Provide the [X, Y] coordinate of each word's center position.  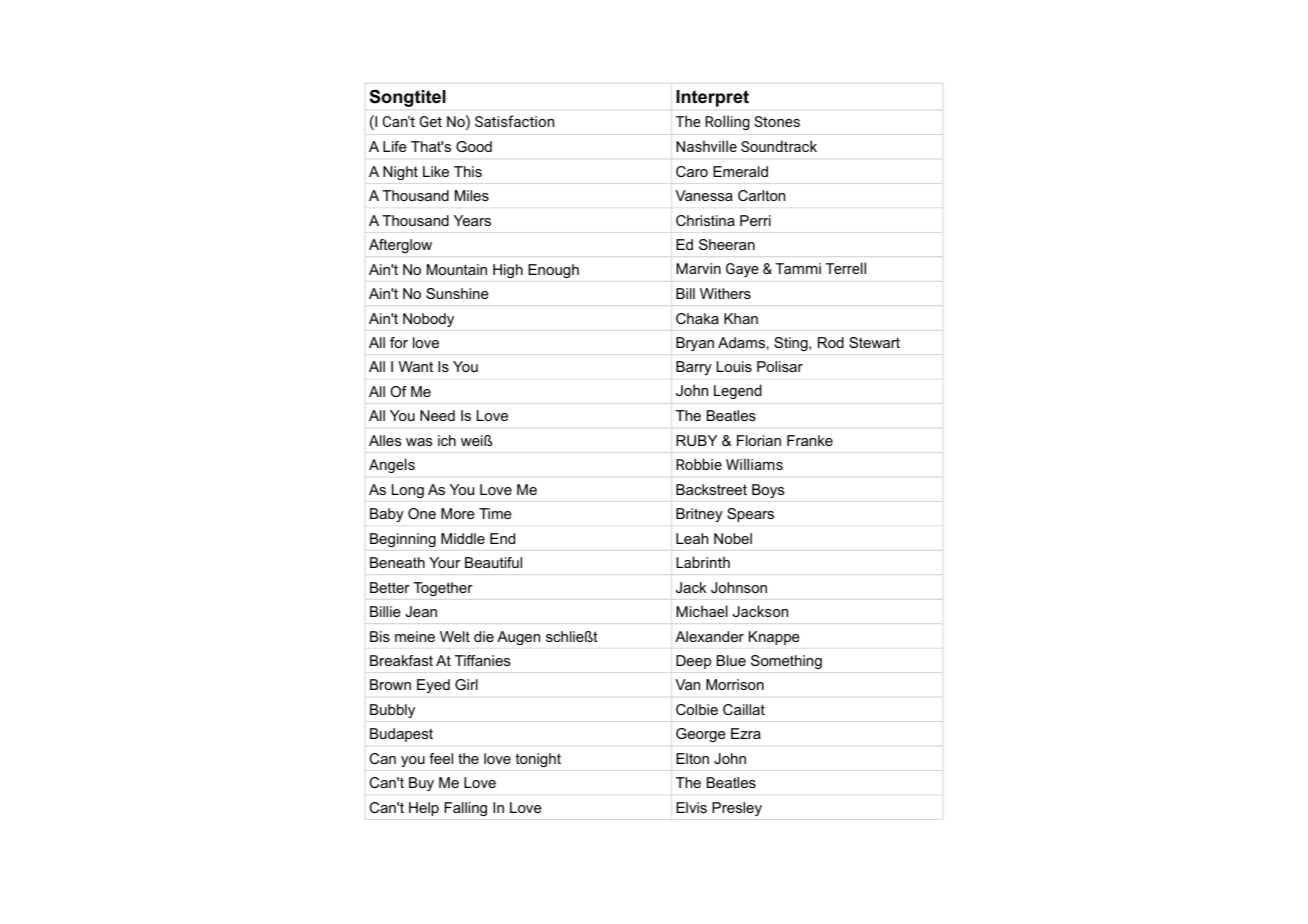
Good [474, 146]
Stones [777, 121]
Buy [421, 784]
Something [786, 662]
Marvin [698, 268]
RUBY [696, 440]
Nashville [706, 146]
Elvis [691, 807]
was [419, 442]
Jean [421, 611]
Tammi [798, 268]
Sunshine [457, 293]
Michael [702, 611]
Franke [810, 440]
